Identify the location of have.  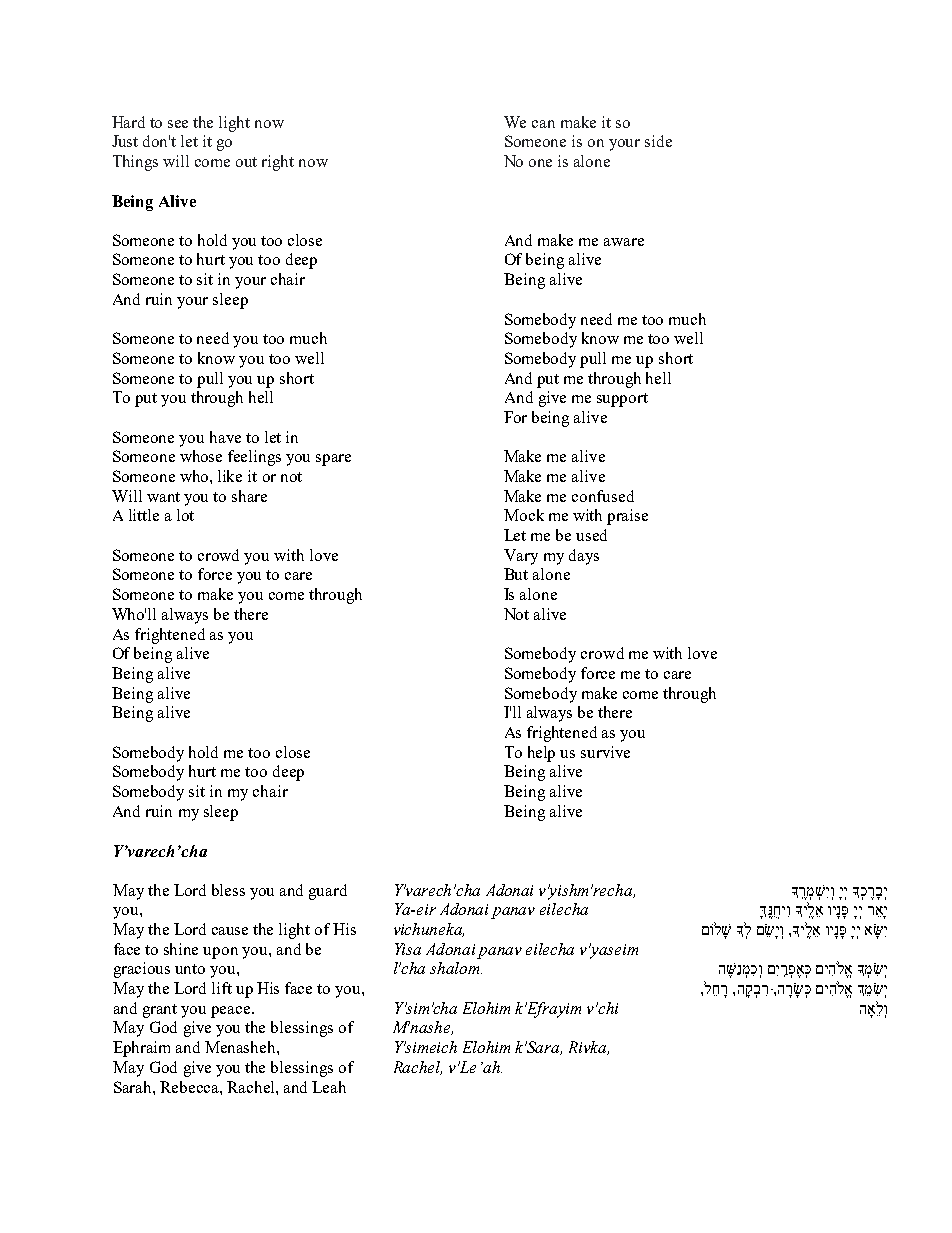
(225, 437).
